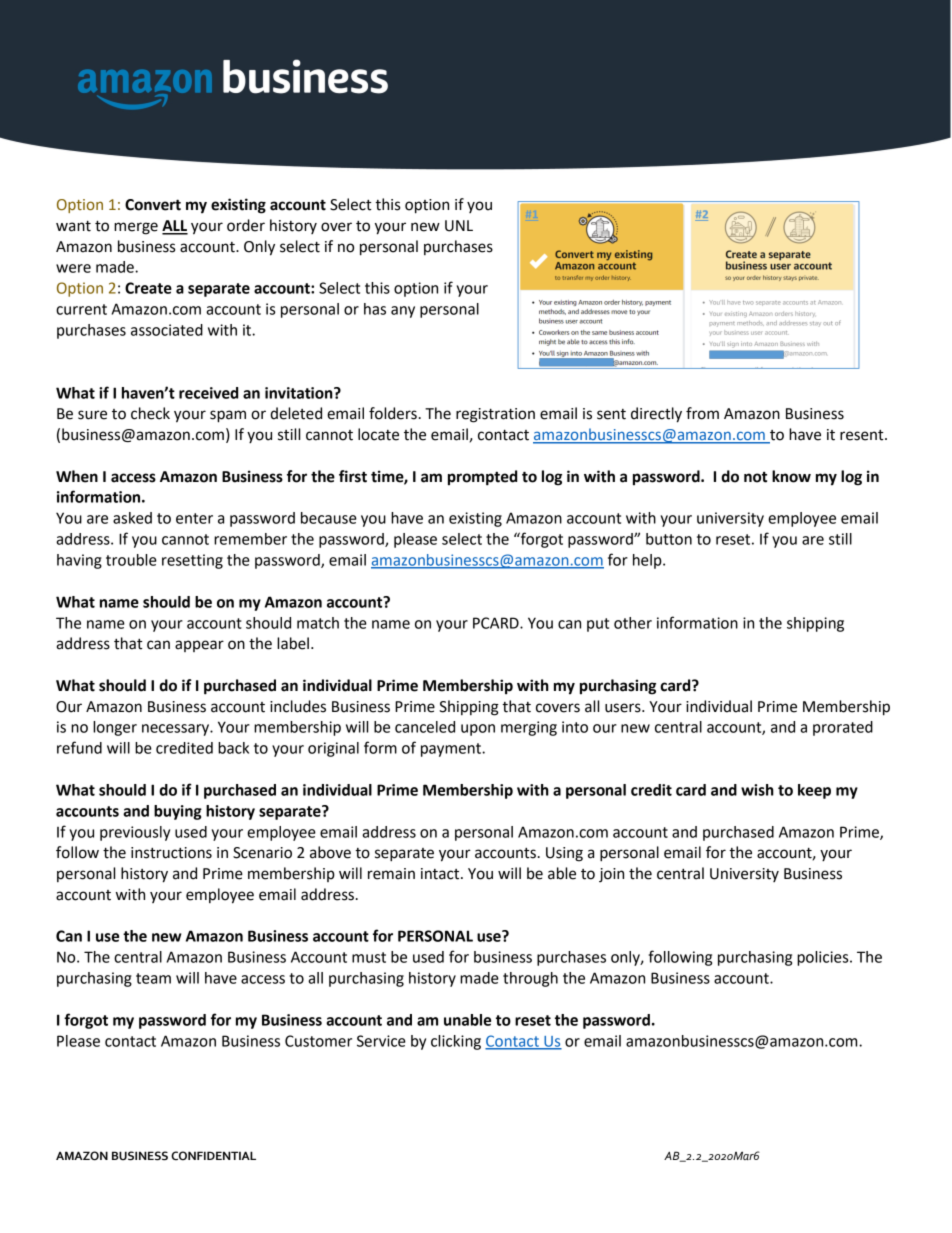 The image size is (952, 1233). I want to click on clicking, so click(456, 1042).
